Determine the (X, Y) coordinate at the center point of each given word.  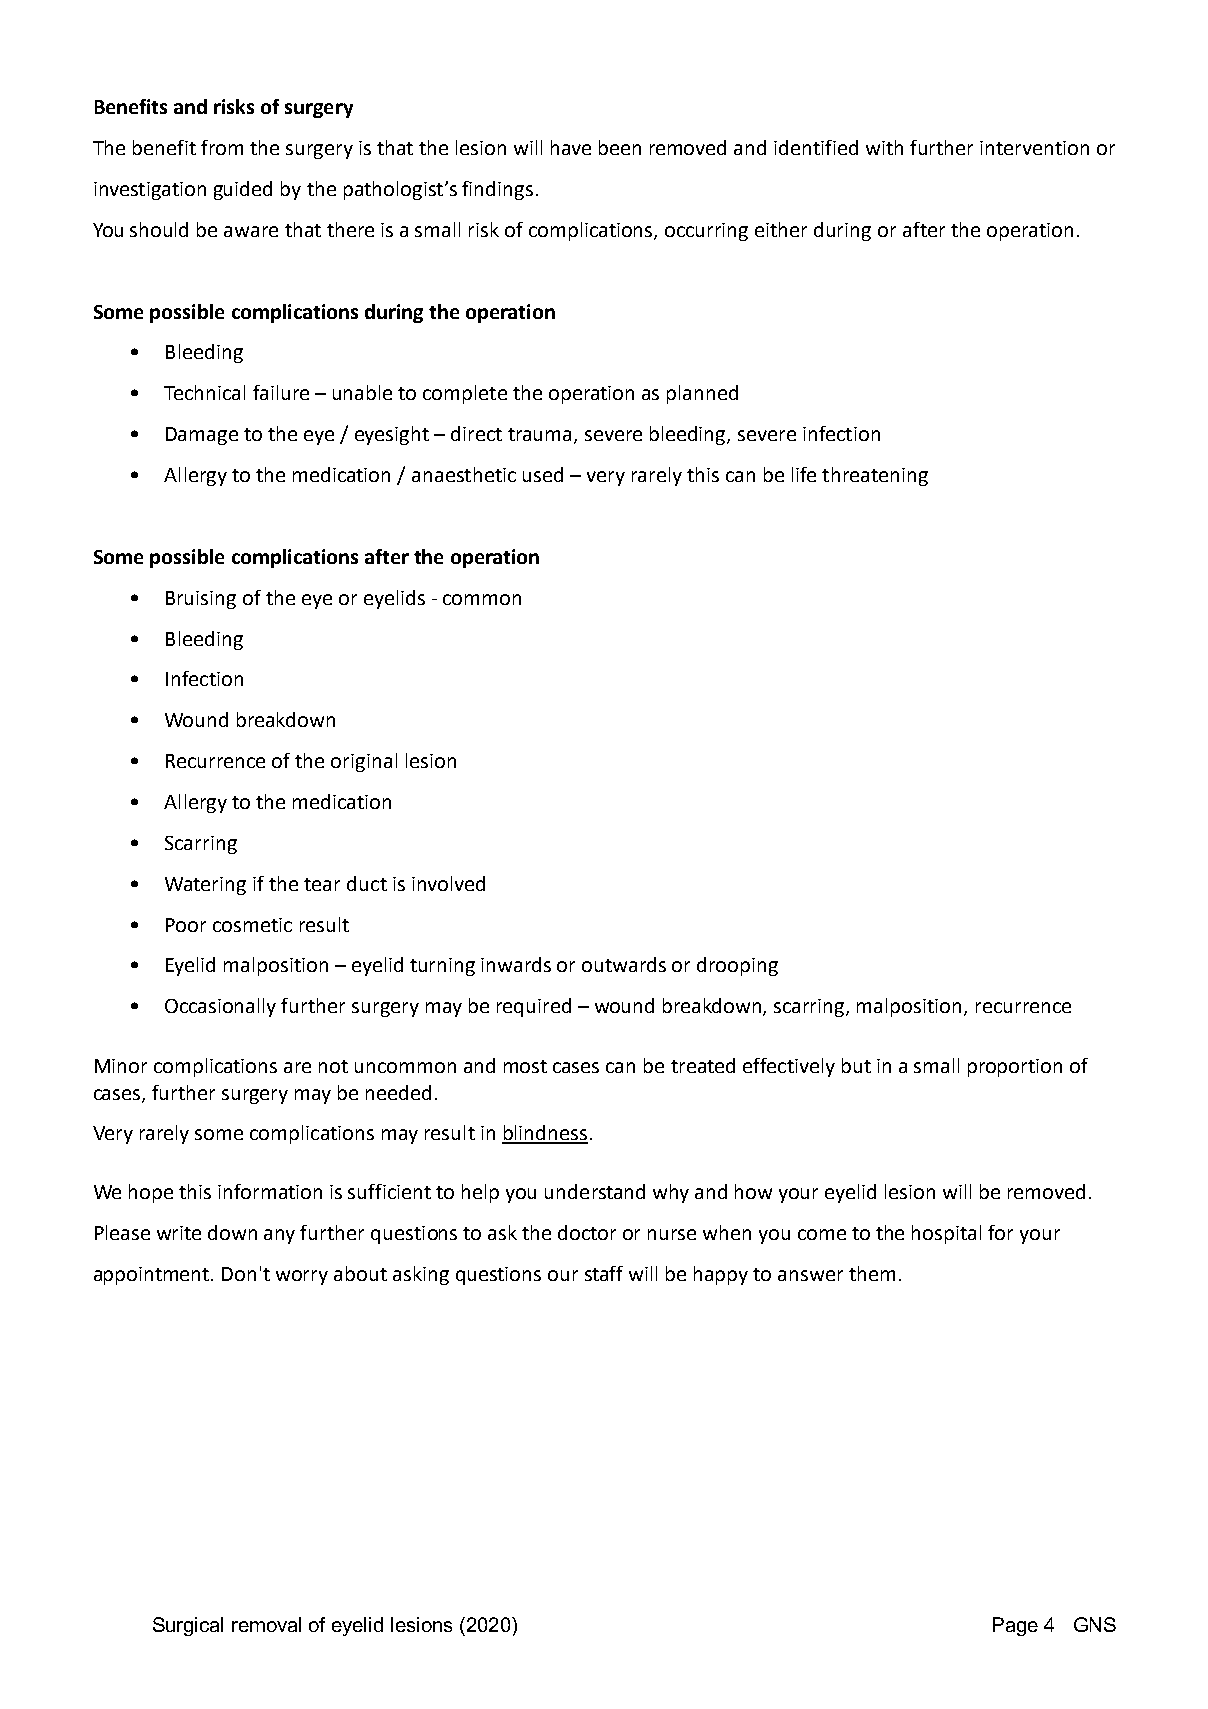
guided (243, 190)
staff (604, 1273)
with (884, 147)
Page (1015, 1626)
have (571, 147)
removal (266, 1624)
